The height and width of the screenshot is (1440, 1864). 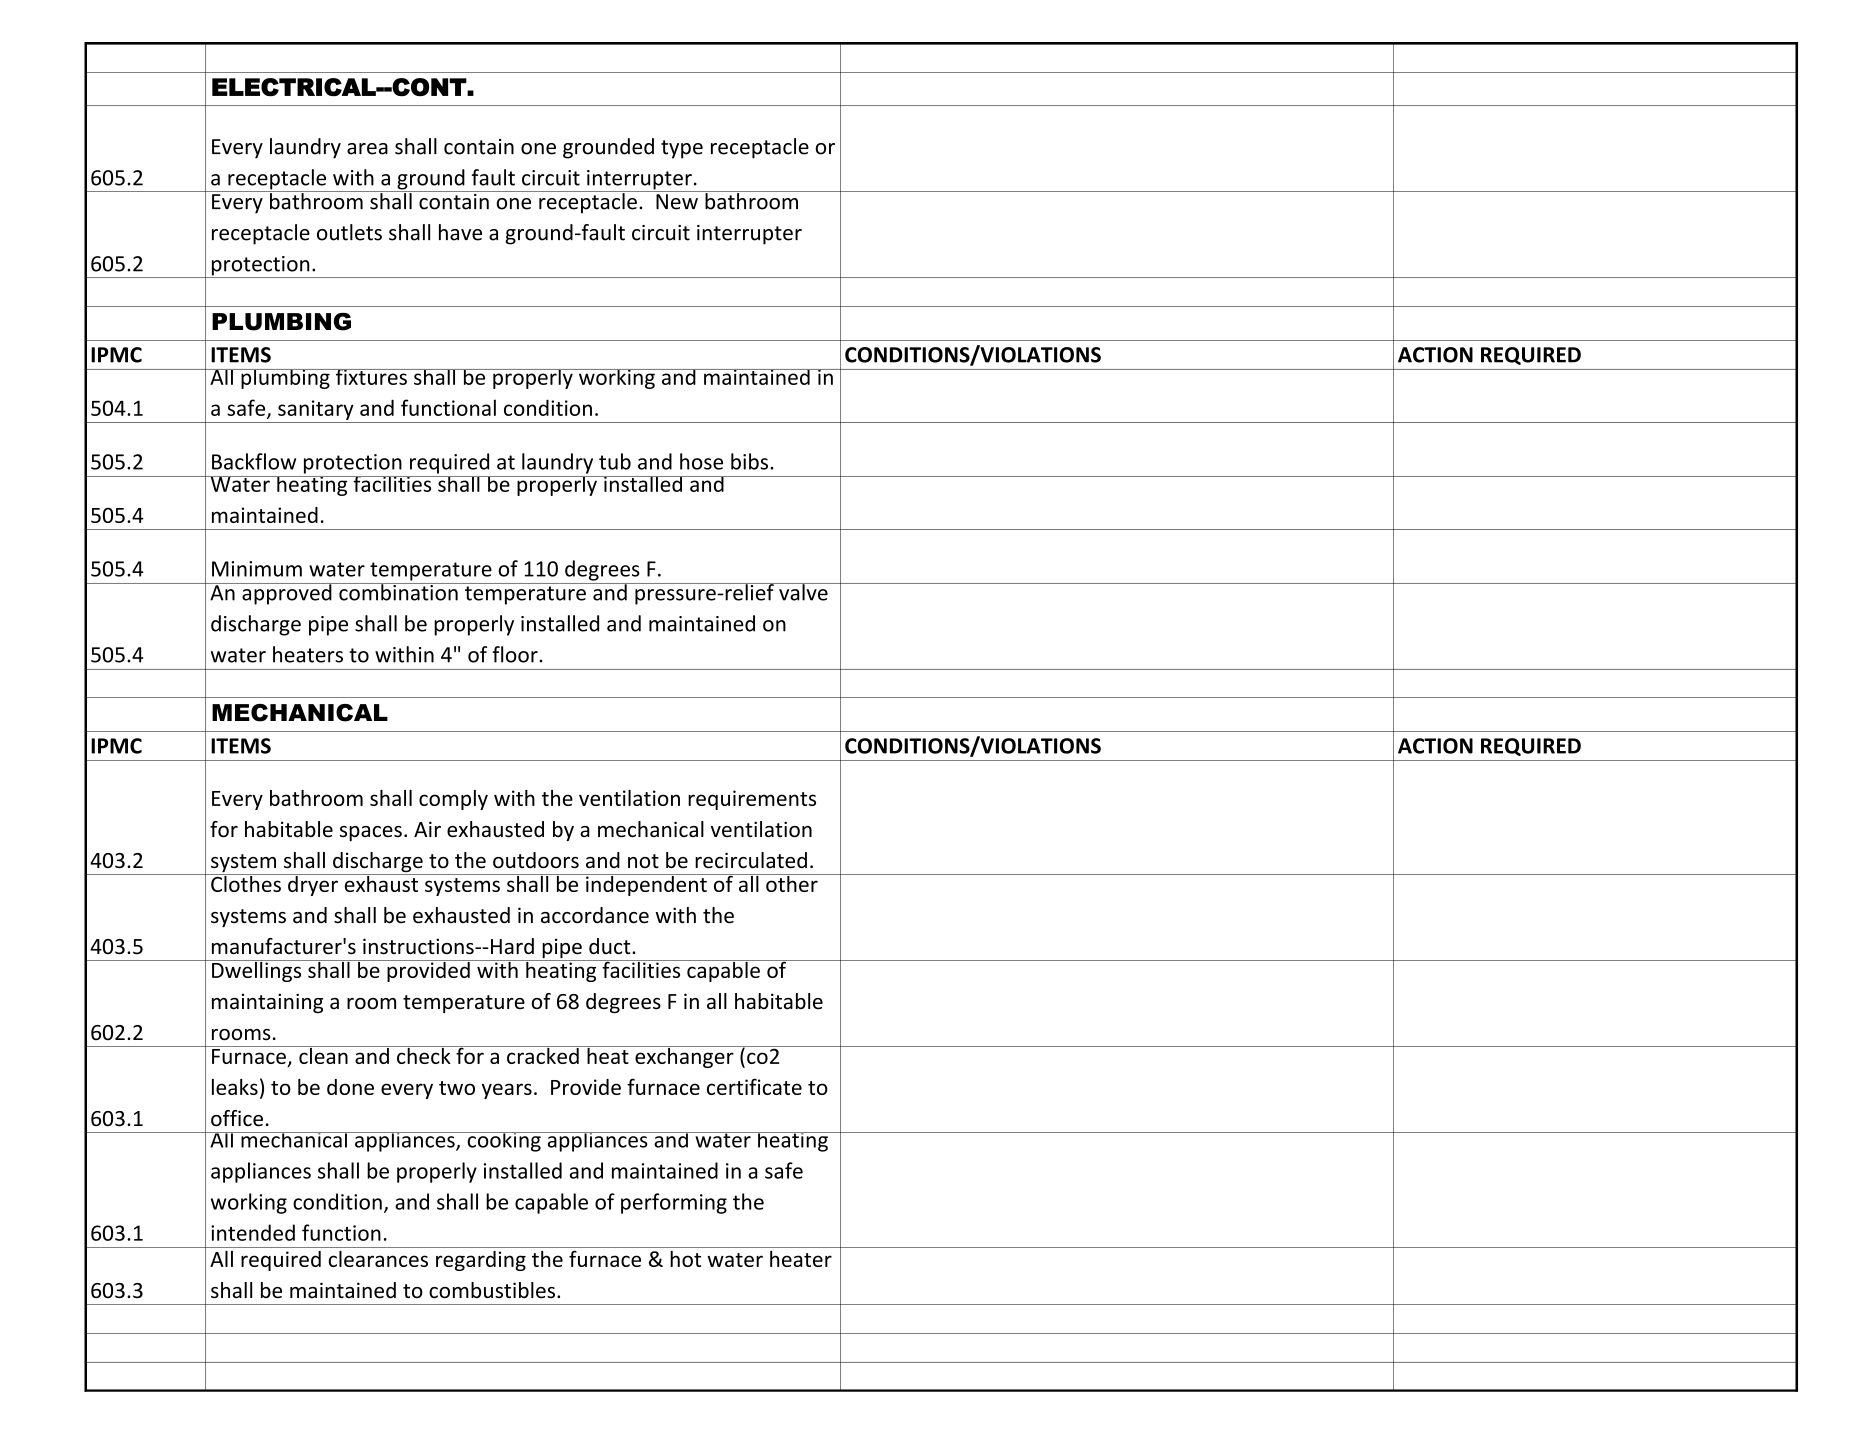 I want to click on outdoors, so click(x=536, y=860).
